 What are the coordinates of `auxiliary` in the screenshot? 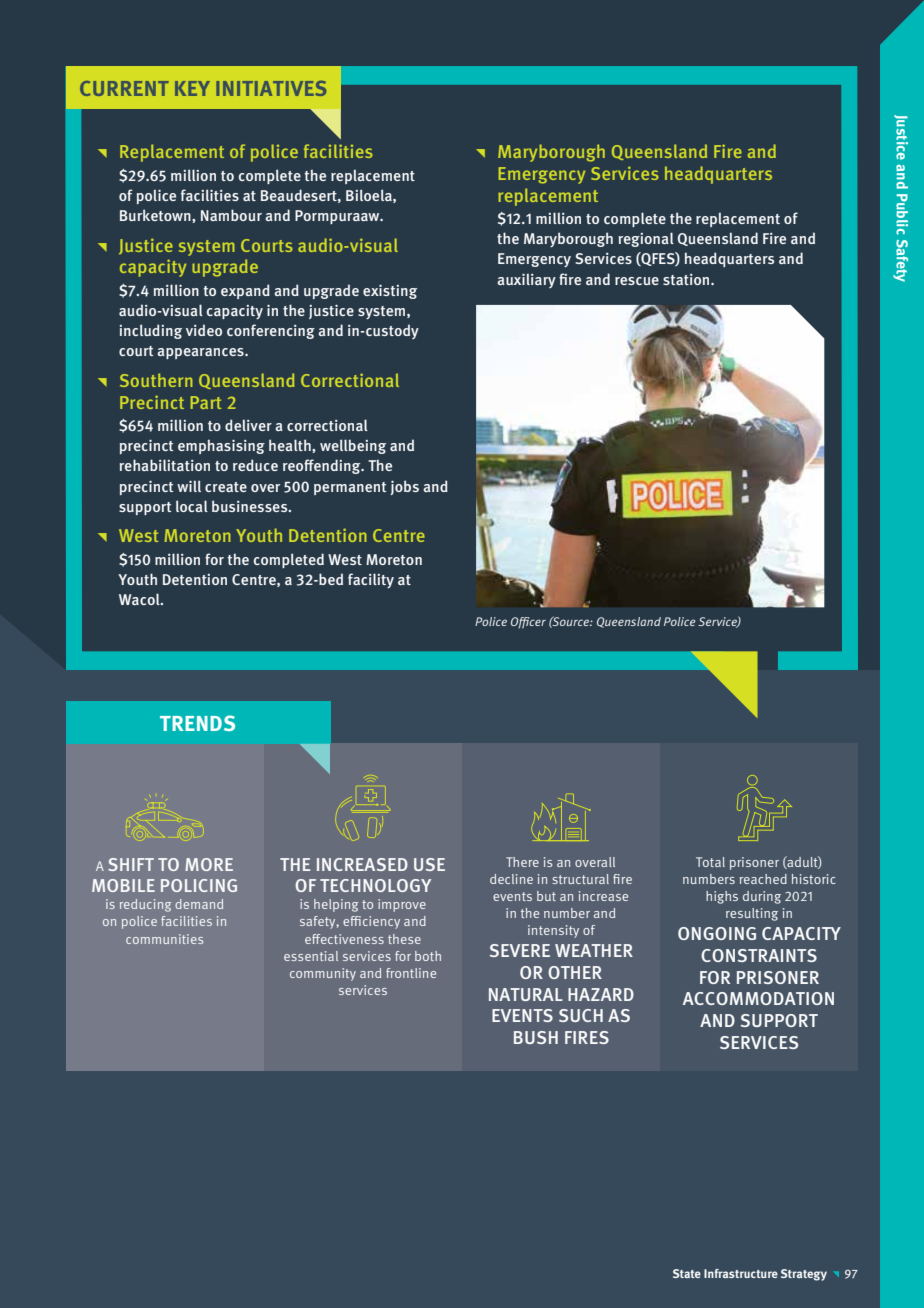 It's located at (526, 281).
